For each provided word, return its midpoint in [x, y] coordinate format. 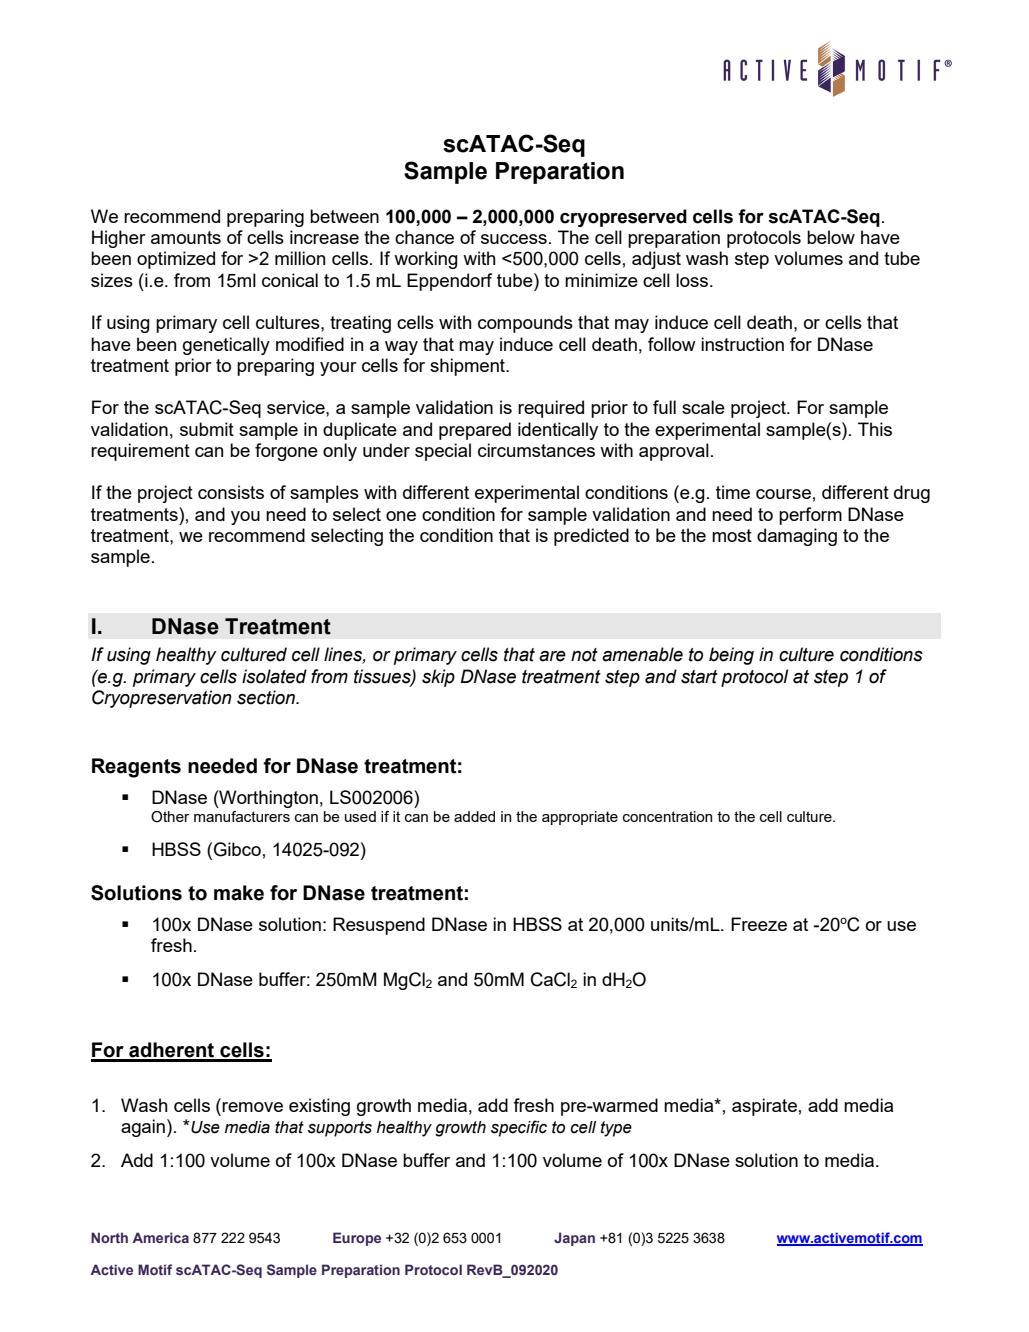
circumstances [536, 450]
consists [231, 492]
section [267, 697]
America [161, 1237]
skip [438, 678]
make [239, 893]
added [474, 816]
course [783, 494]
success [514, 239]
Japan [574, 1239]
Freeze [759, 924]
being [731, 656]
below [831, 237]
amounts [186, 237]
